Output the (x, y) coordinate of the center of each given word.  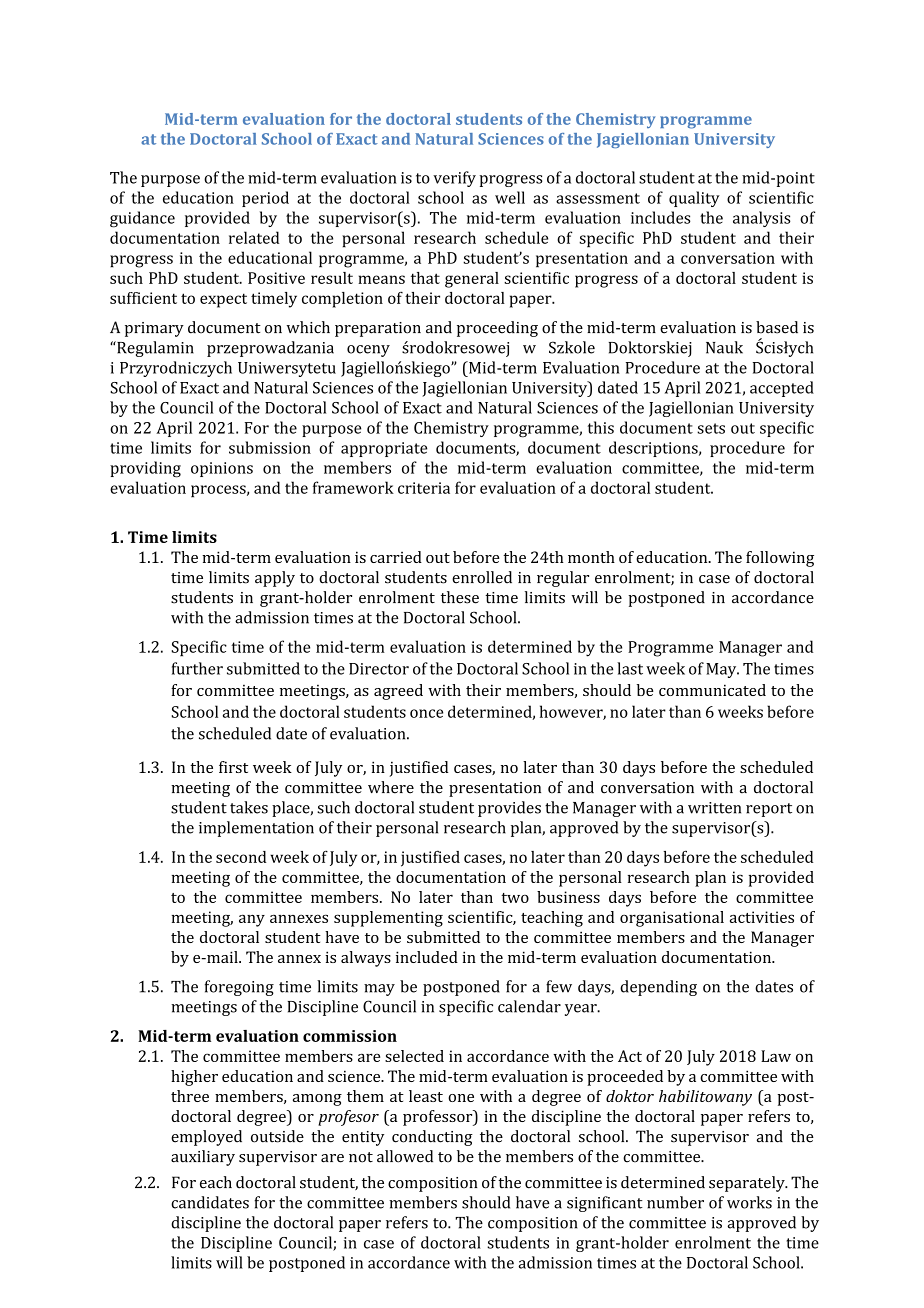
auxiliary (203, 1158)
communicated (712, 690)
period (265, 199)
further (197, 668)
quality (694, 199)
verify (454, 179)
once (426, 713)
